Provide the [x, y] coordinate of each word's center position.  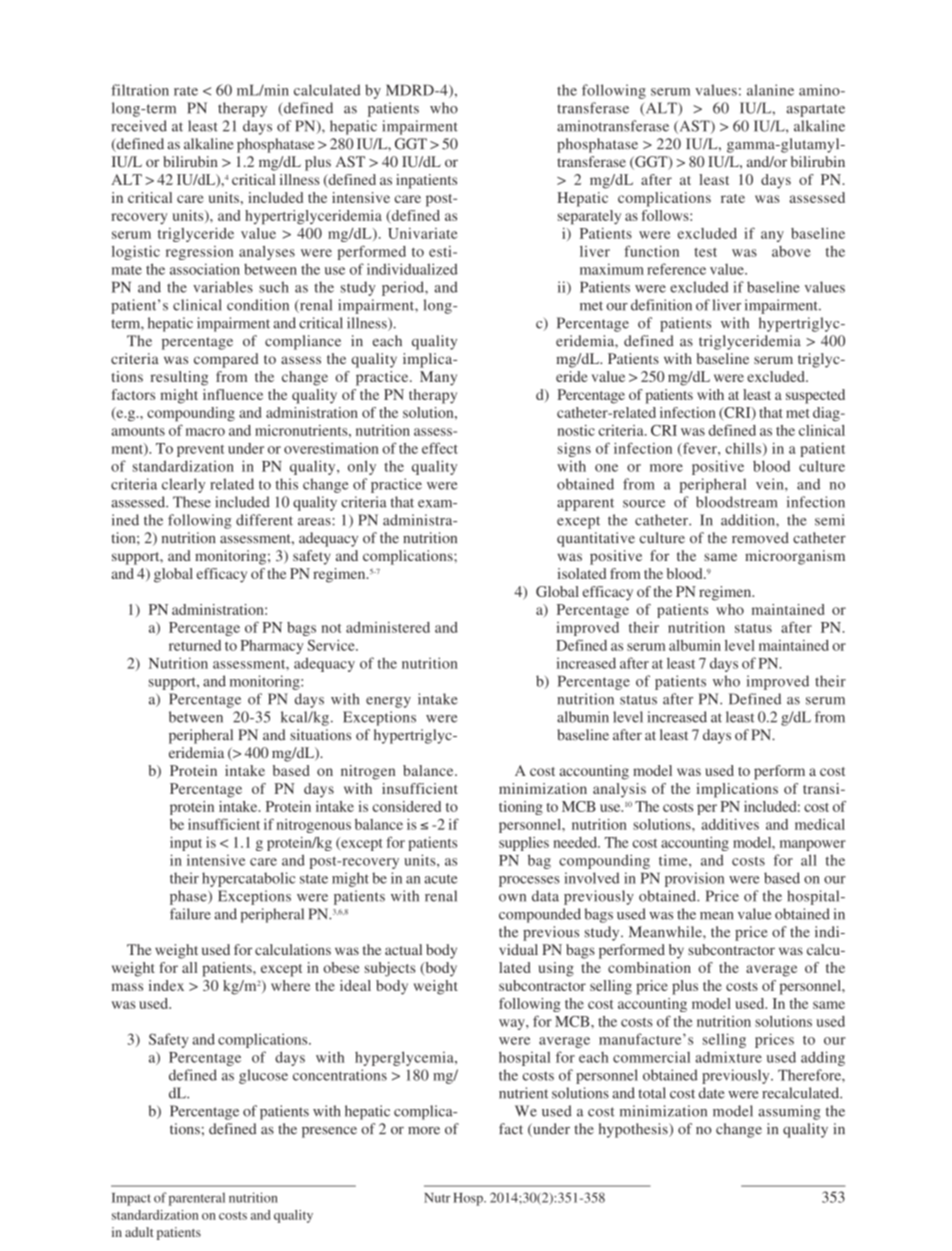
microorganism [795, 557]
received [139, 126]
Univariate [423, 233]
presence [329, 1132]
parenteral [197, 1199]
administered [388, 627]
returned [195, 645]
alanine [770, 90]
